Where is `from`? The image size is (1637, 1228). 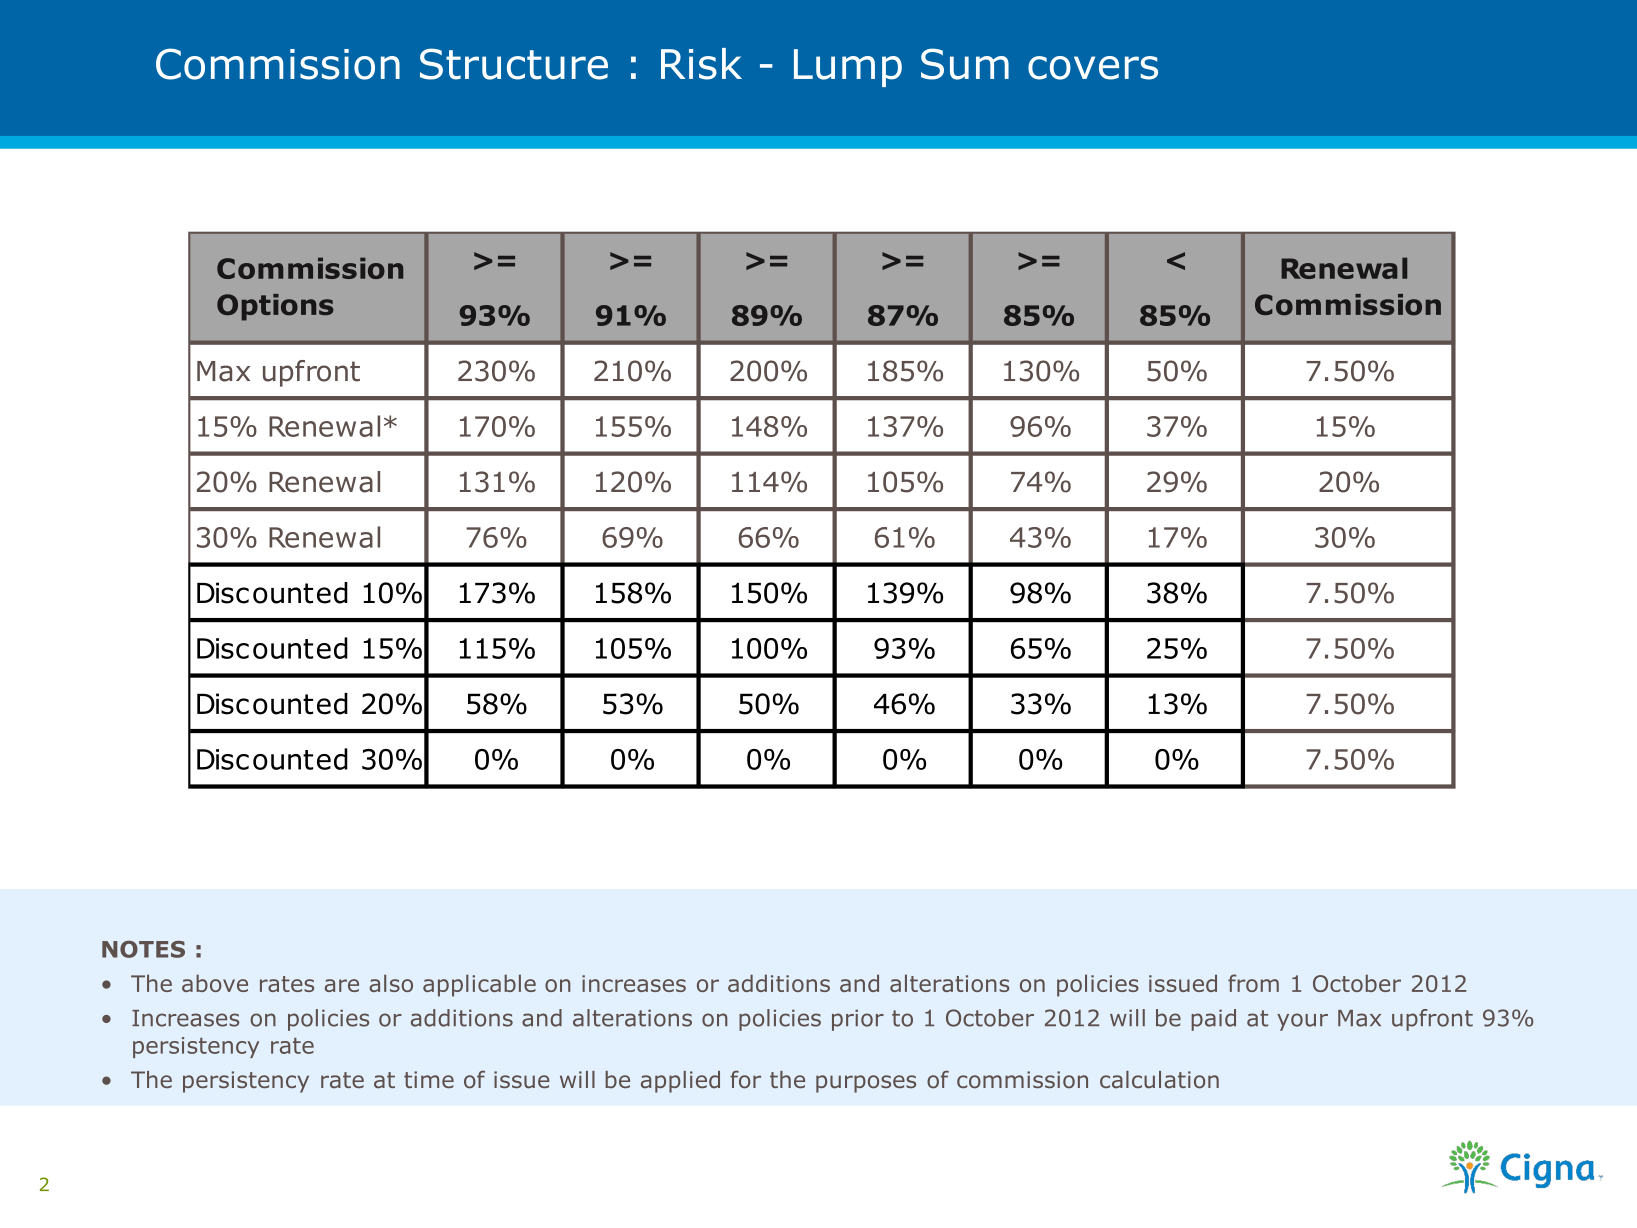 from is located at coordinates (1253, 983).
